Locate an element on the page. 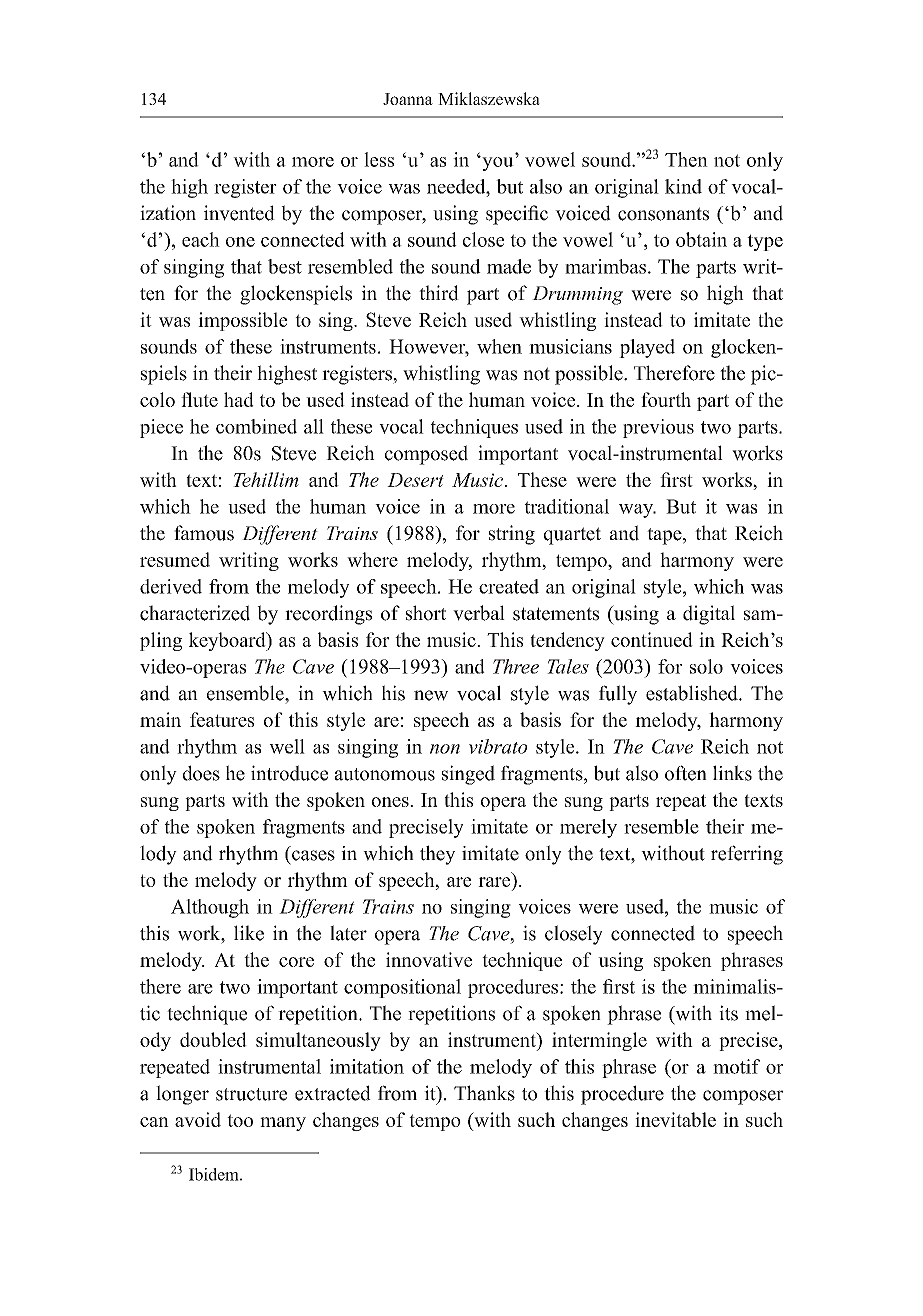  Thanks is located at coordinates (484, 1093).
